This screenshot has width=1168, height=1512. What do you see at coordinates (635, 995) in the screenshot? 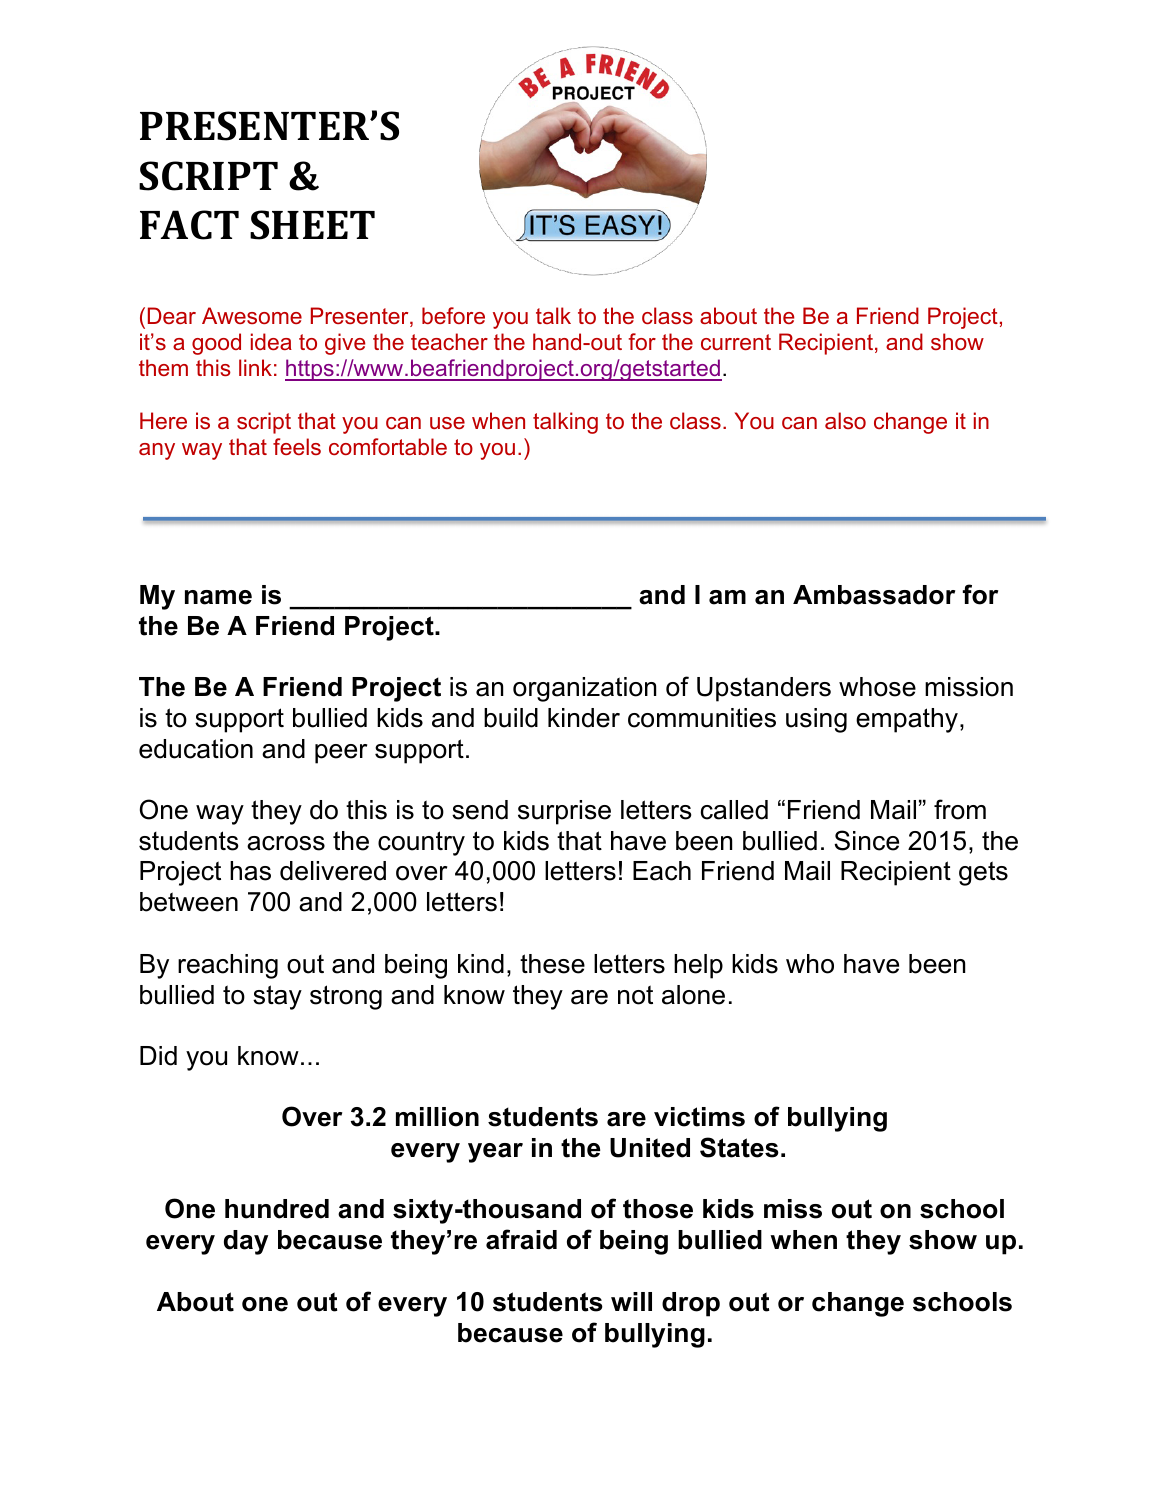
I see `not` at bounding box center [635, 995].
